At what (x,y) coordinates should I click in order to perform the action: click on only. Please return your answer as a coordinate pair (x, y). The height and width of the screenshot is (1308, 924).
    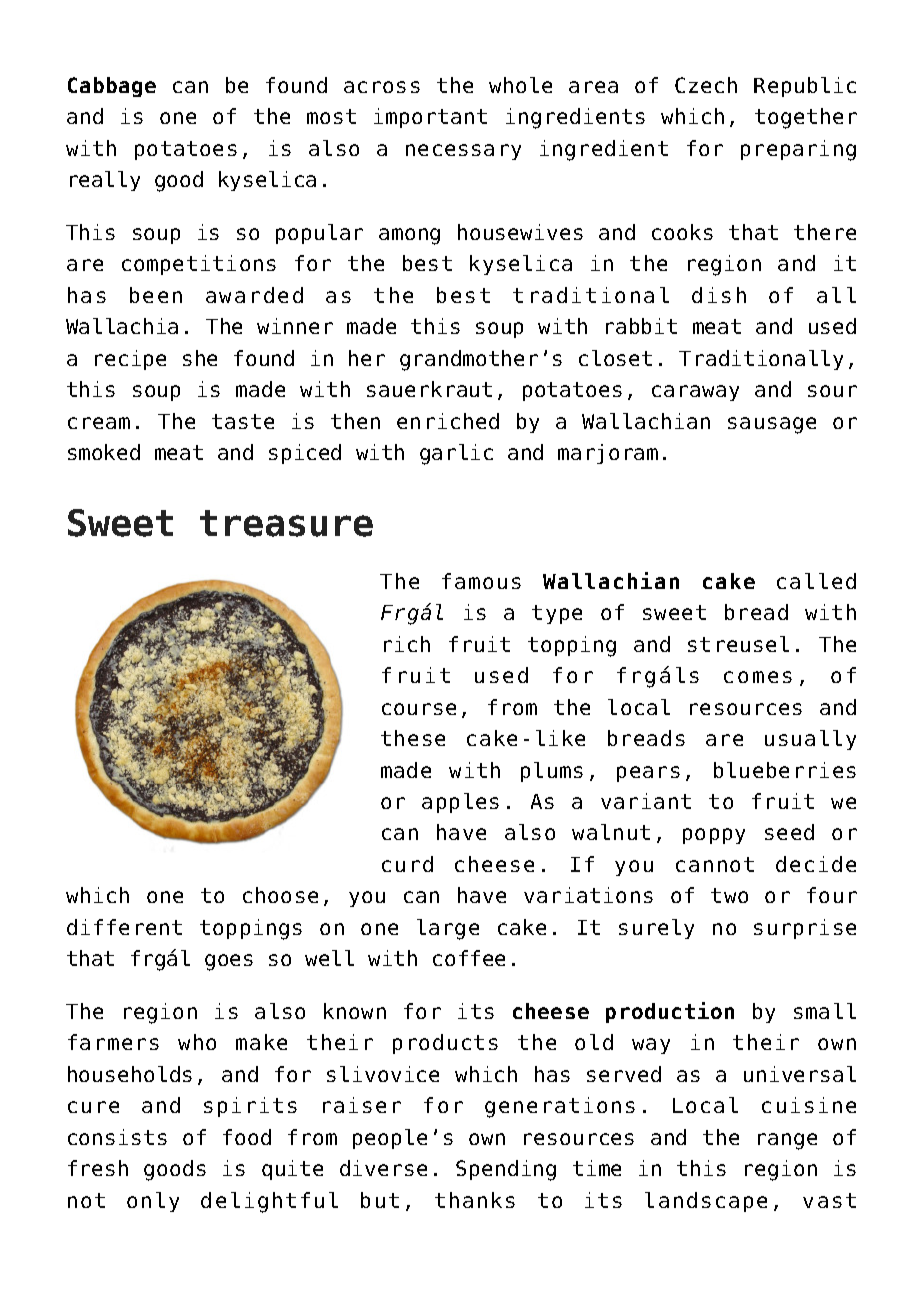
    Looking at the image, I should click on (153, 1202).
